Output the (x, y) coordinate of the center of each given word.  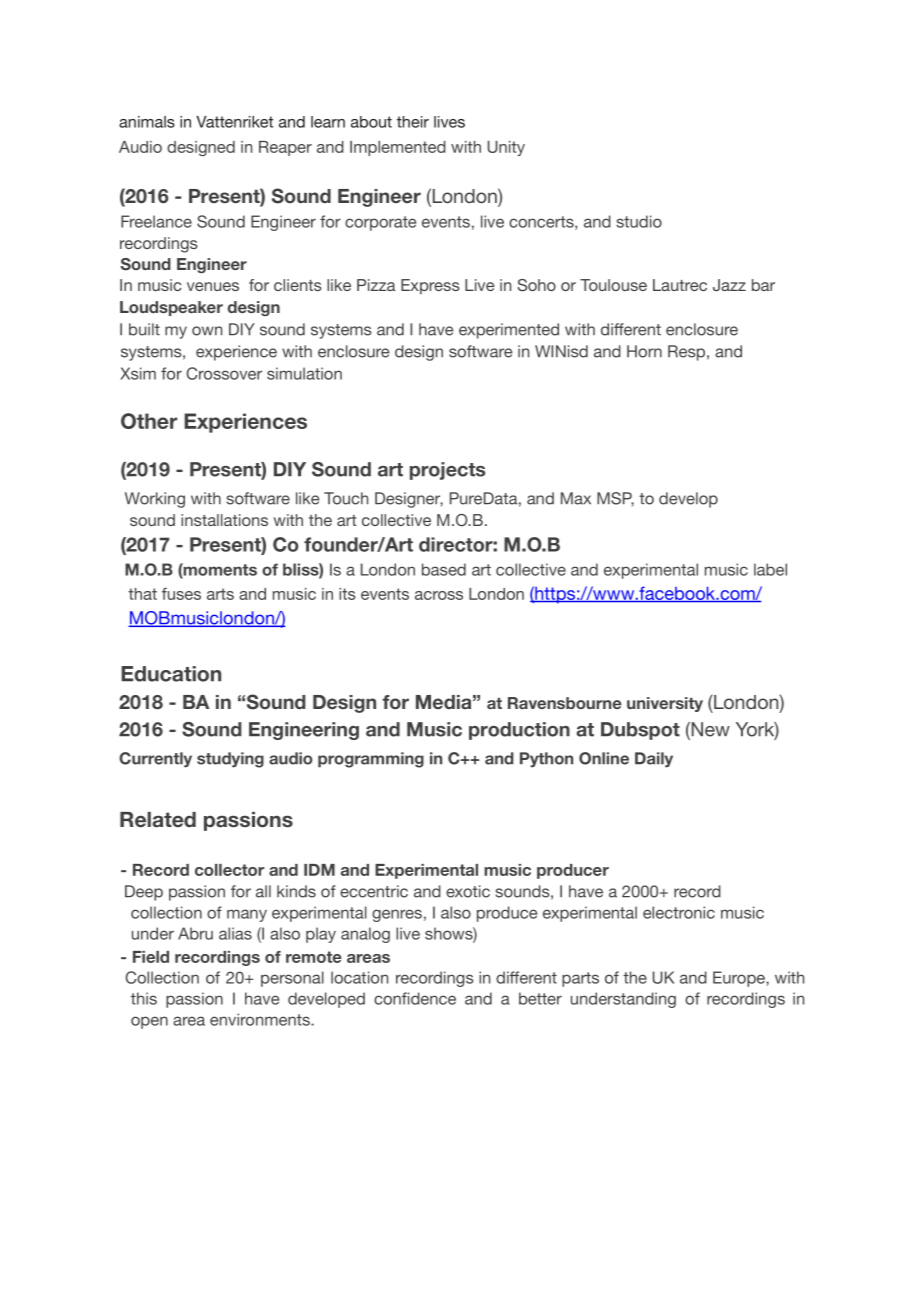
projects (447, 471)
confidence (415, 998)
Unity (506, 148)
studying (230, 760)
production (519, 731)
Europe (740, 979)
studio (639, 221)
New (709, 730)
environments (261, 1019)
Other (149, 421)
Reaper (285, 148)
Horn (644, 351)
